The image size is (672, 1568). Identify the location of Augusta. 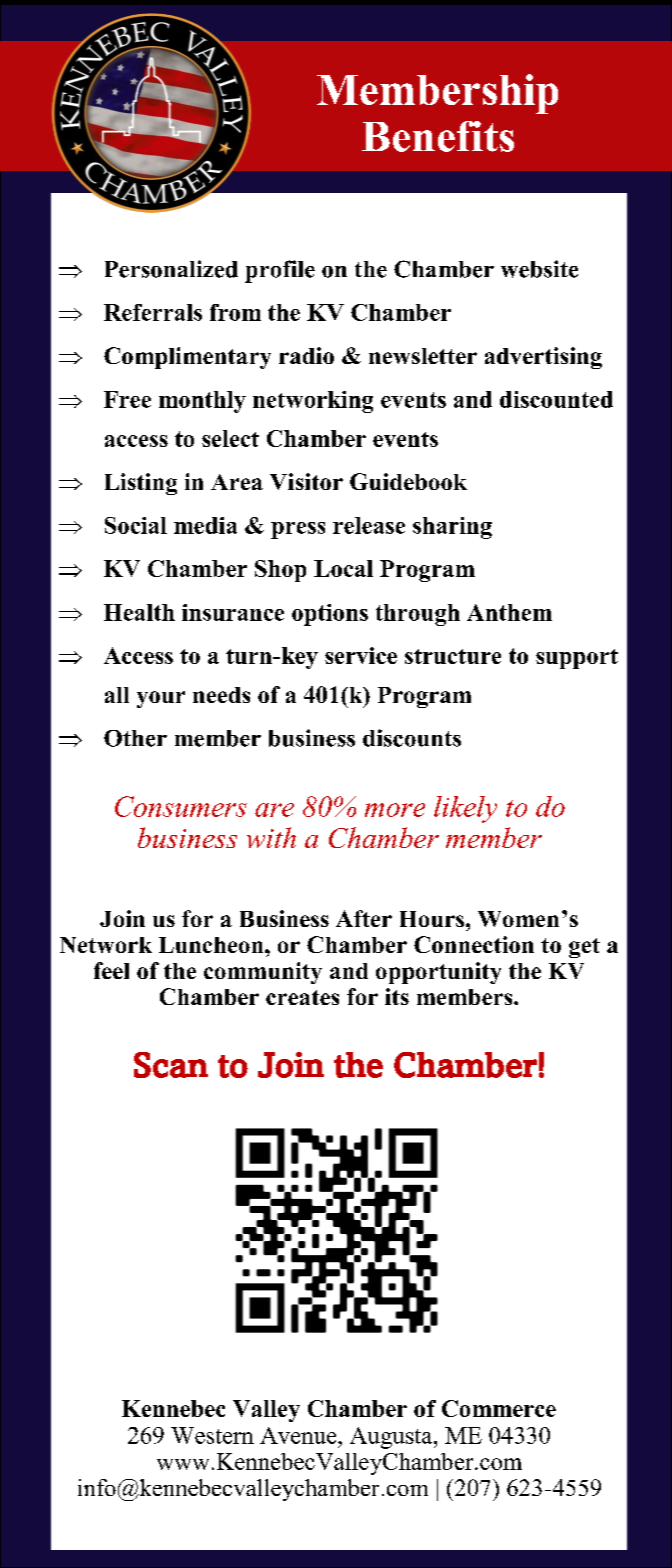
(392, 1438).
